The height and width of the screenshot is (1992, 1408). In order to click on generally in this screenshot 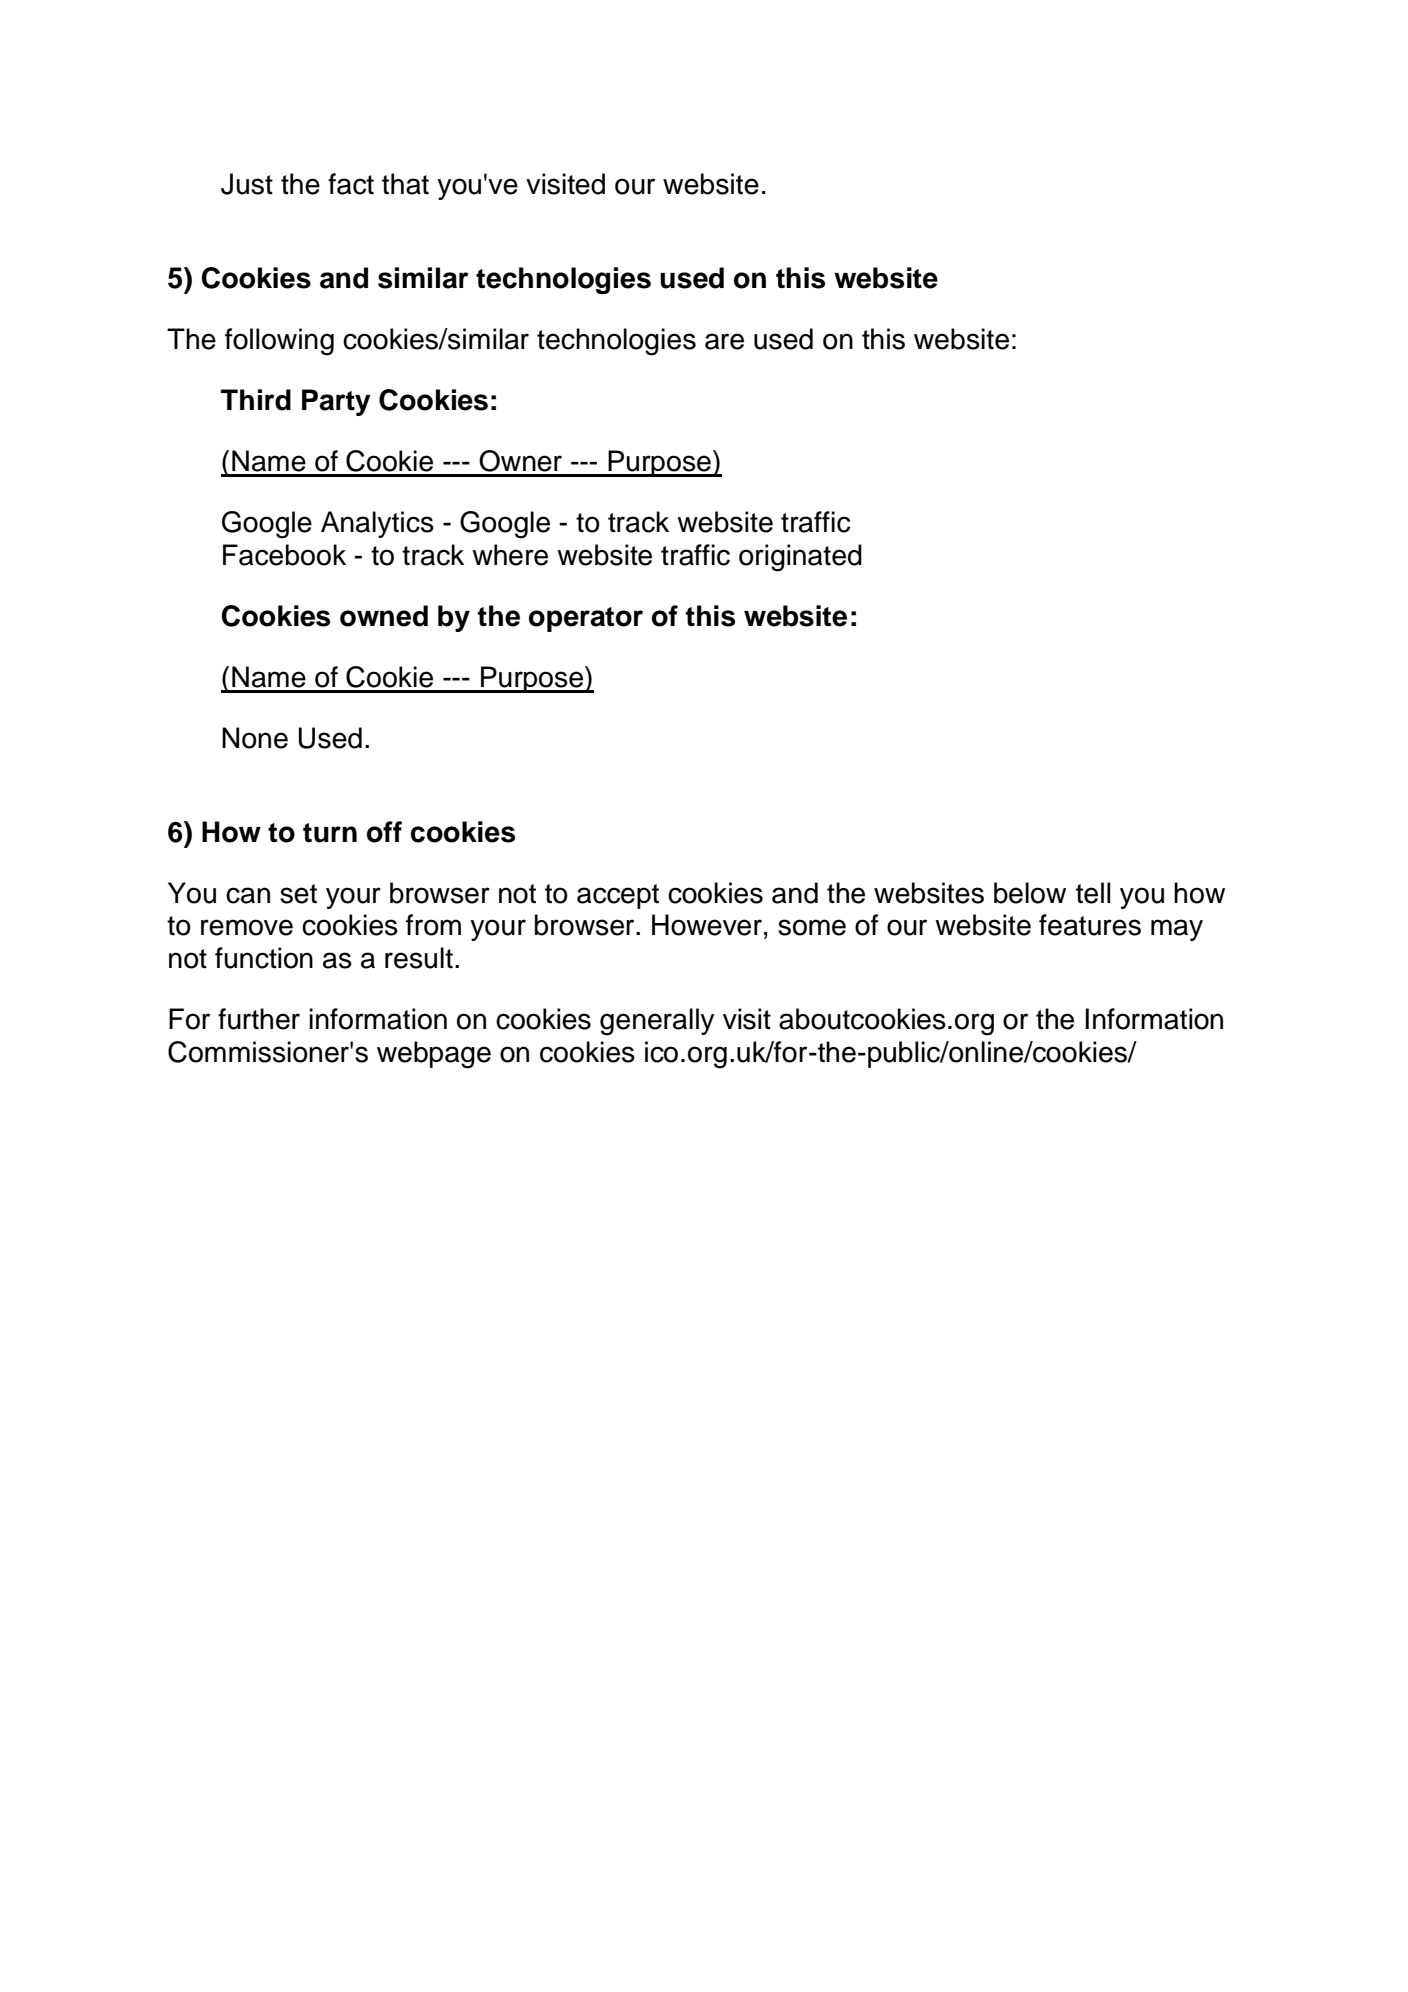, I will do `click(657, 1022)`.
